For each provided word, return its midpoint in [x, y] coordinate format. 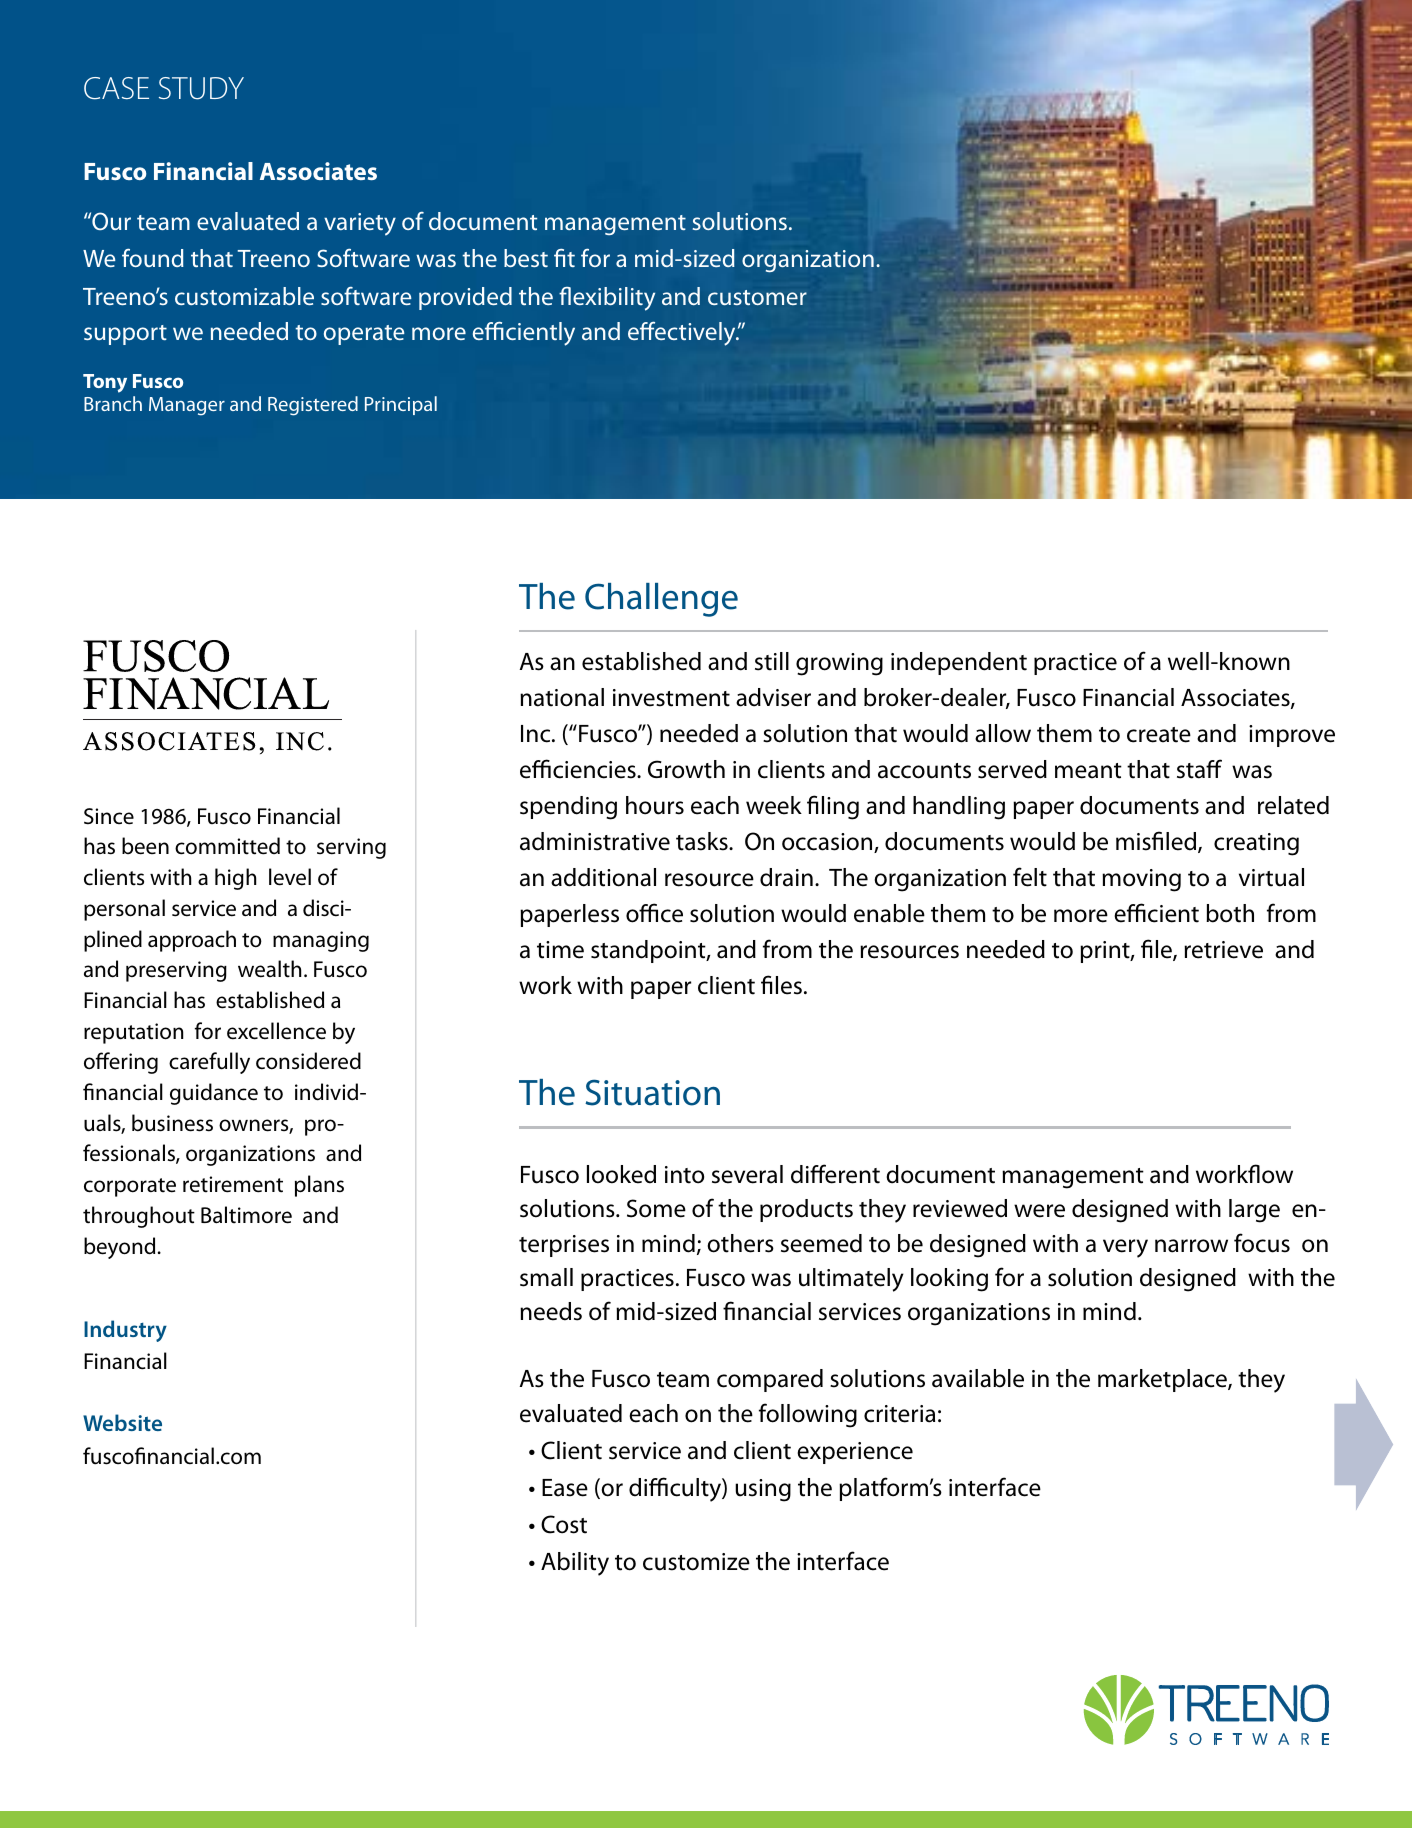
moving [1141, 880]
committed [227, 846]
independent [959, 663]
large [1254, 1211]
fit [564, 258]
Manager [187, 406]
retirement [233, 1184]
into [684, 1175]
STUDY [201, 88]
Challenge [661, 600]
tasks [703, 841]
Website [122, 1422]
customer [757, 297]
